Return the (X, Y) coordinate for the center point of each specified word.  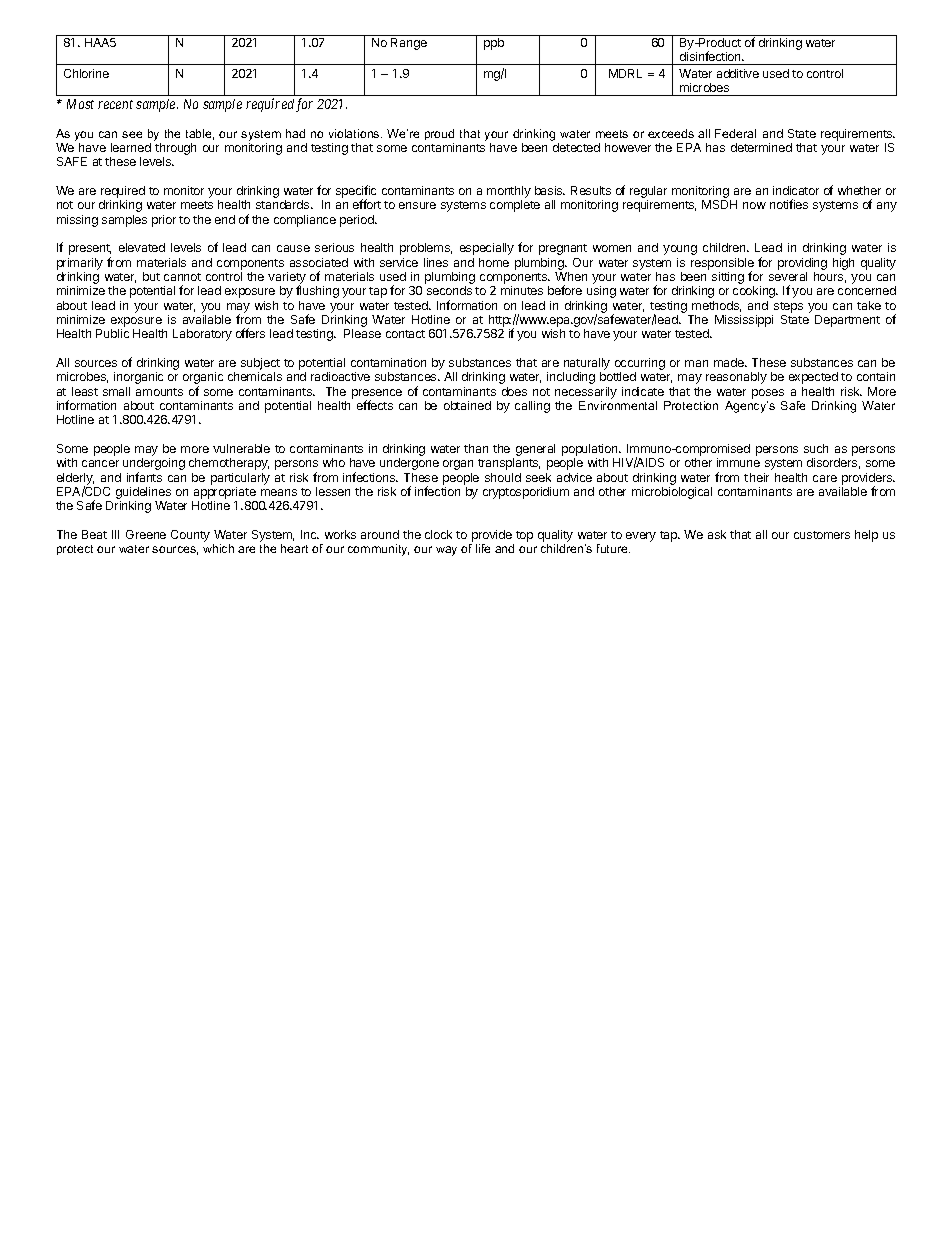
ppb (494, 44)
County (190, 536)
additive (738, 73)
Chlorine (86, 73)
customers (822, 535)
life (483, 548)
